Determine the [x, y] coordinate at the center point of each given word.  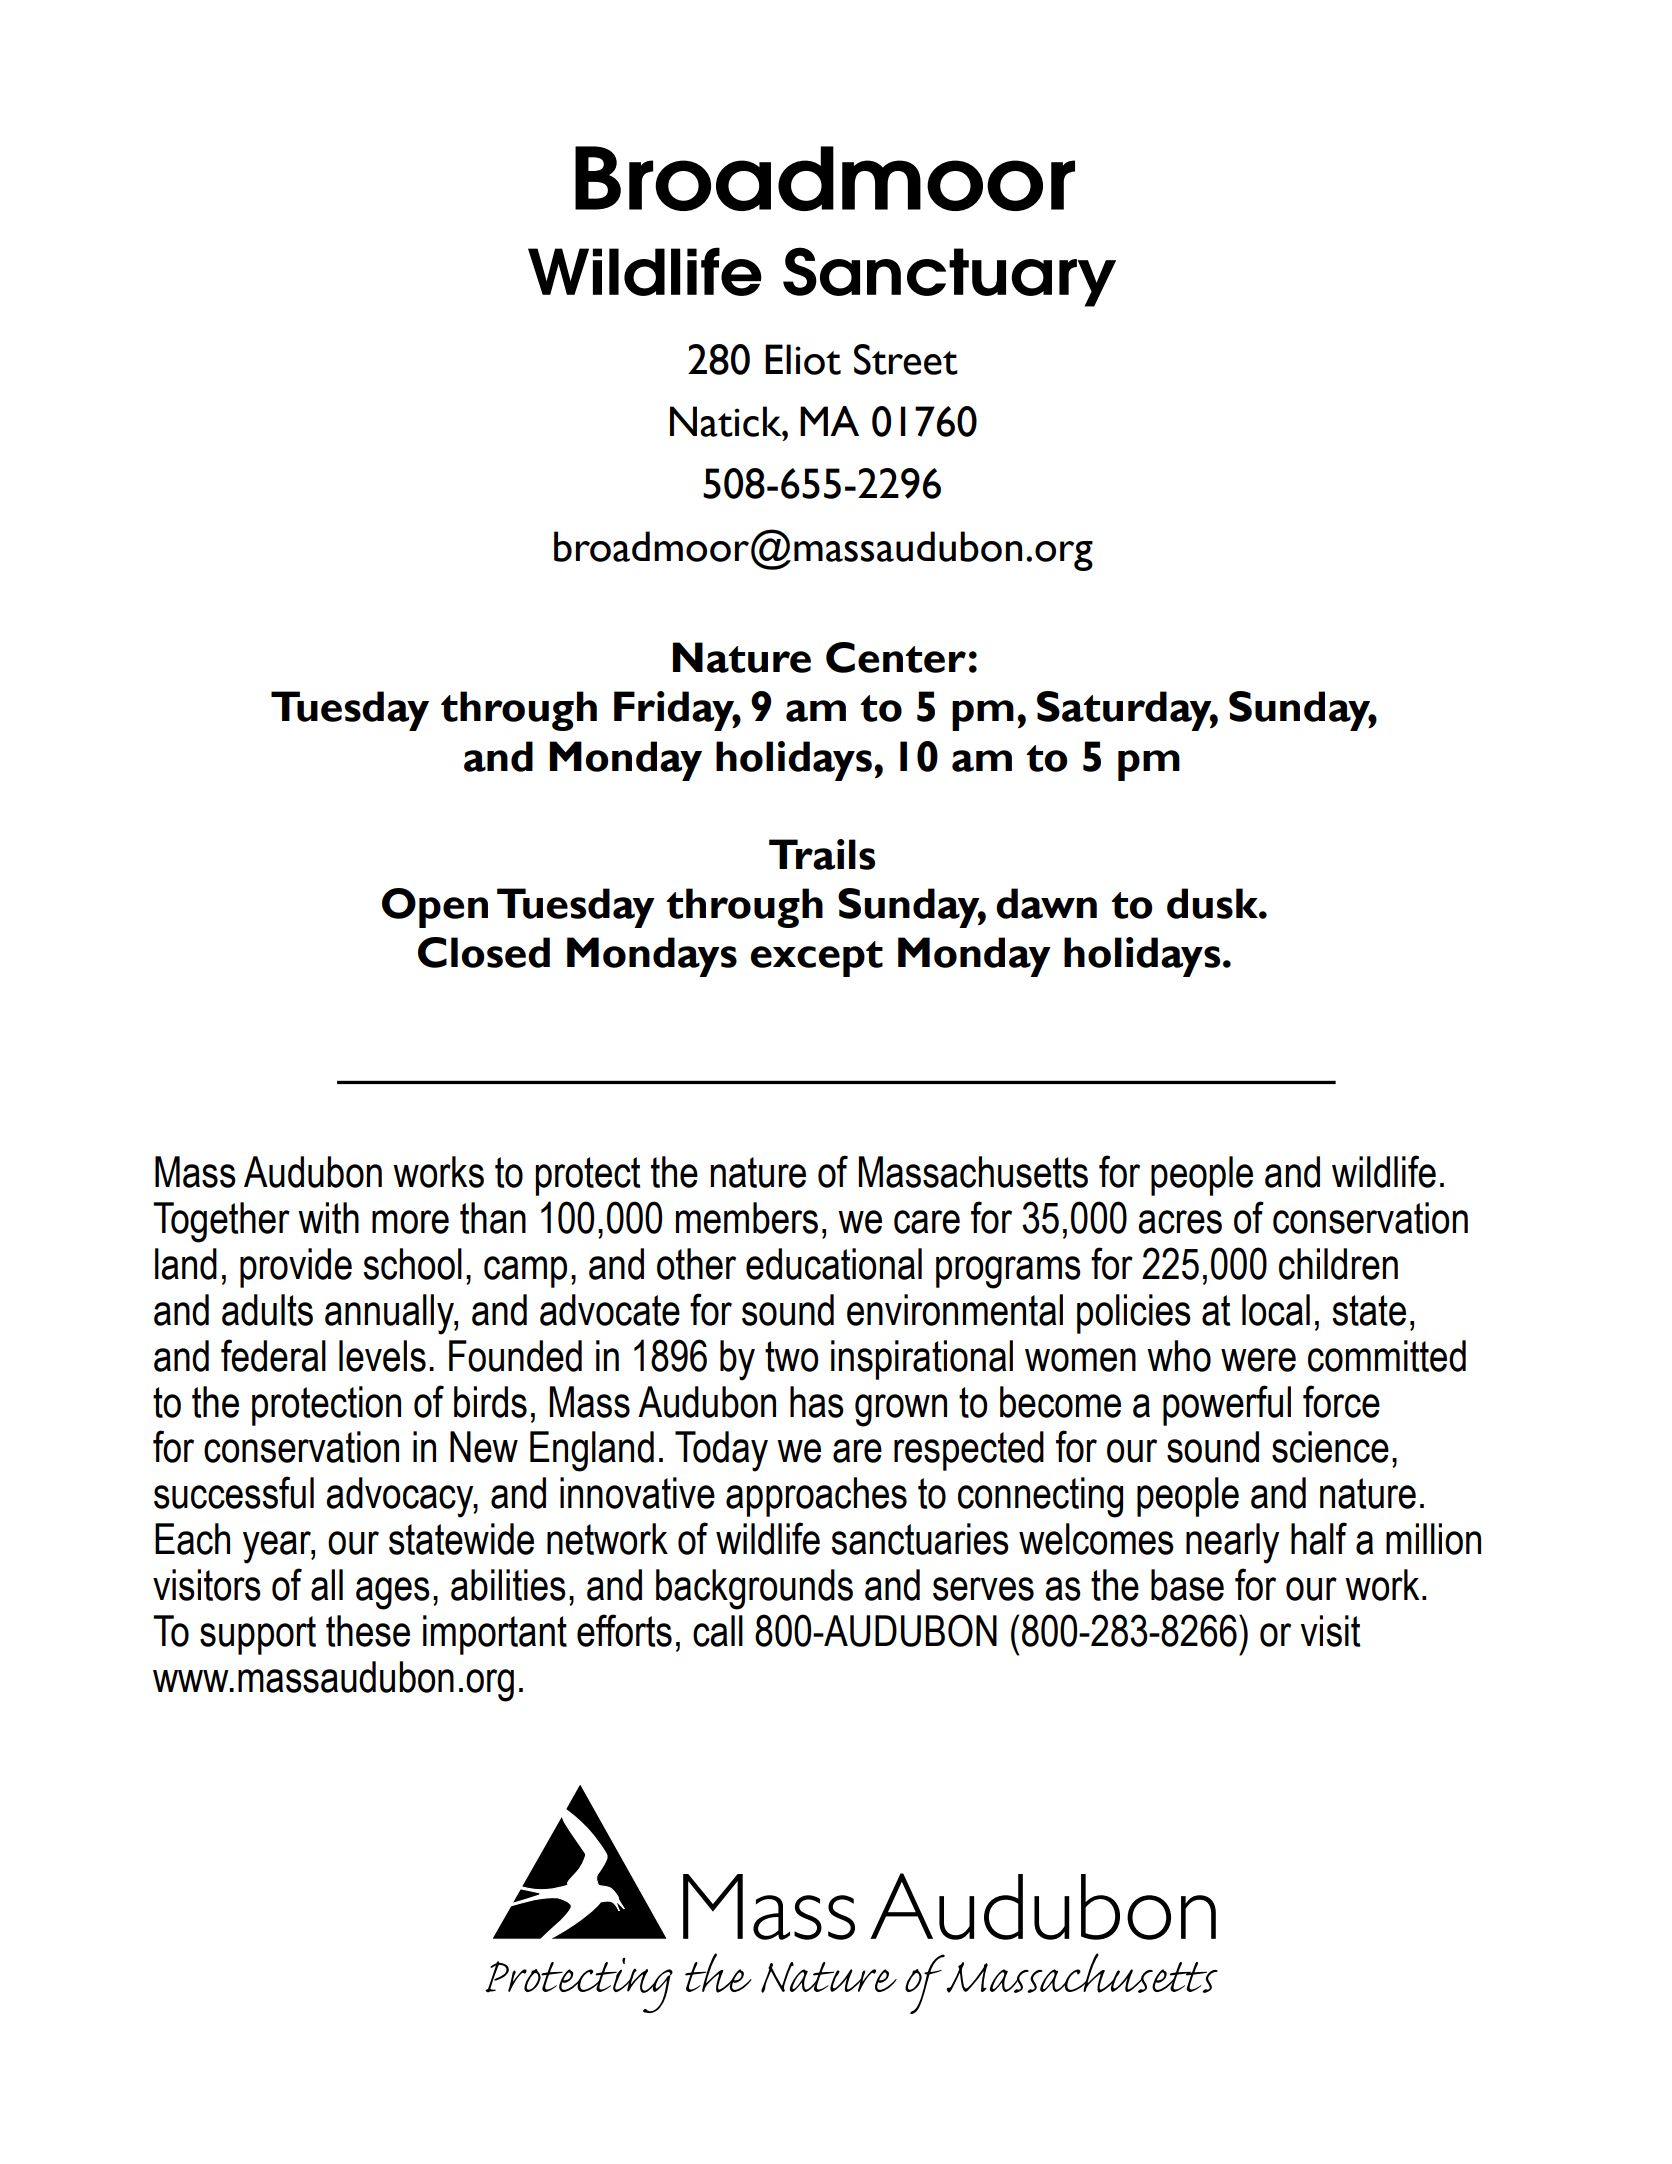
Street [906, 359]
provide [296, 1268]
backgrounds [754, 1589]
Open [435, 908]
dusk [1213, 903]
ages [393, 1593]
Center [896, 657]
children [1338, 1264]
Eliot [803, 359]
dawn [1046, 903]
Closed [484, 952]
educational [834, 1264]
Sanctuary [949, 277]
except [817, 959]
